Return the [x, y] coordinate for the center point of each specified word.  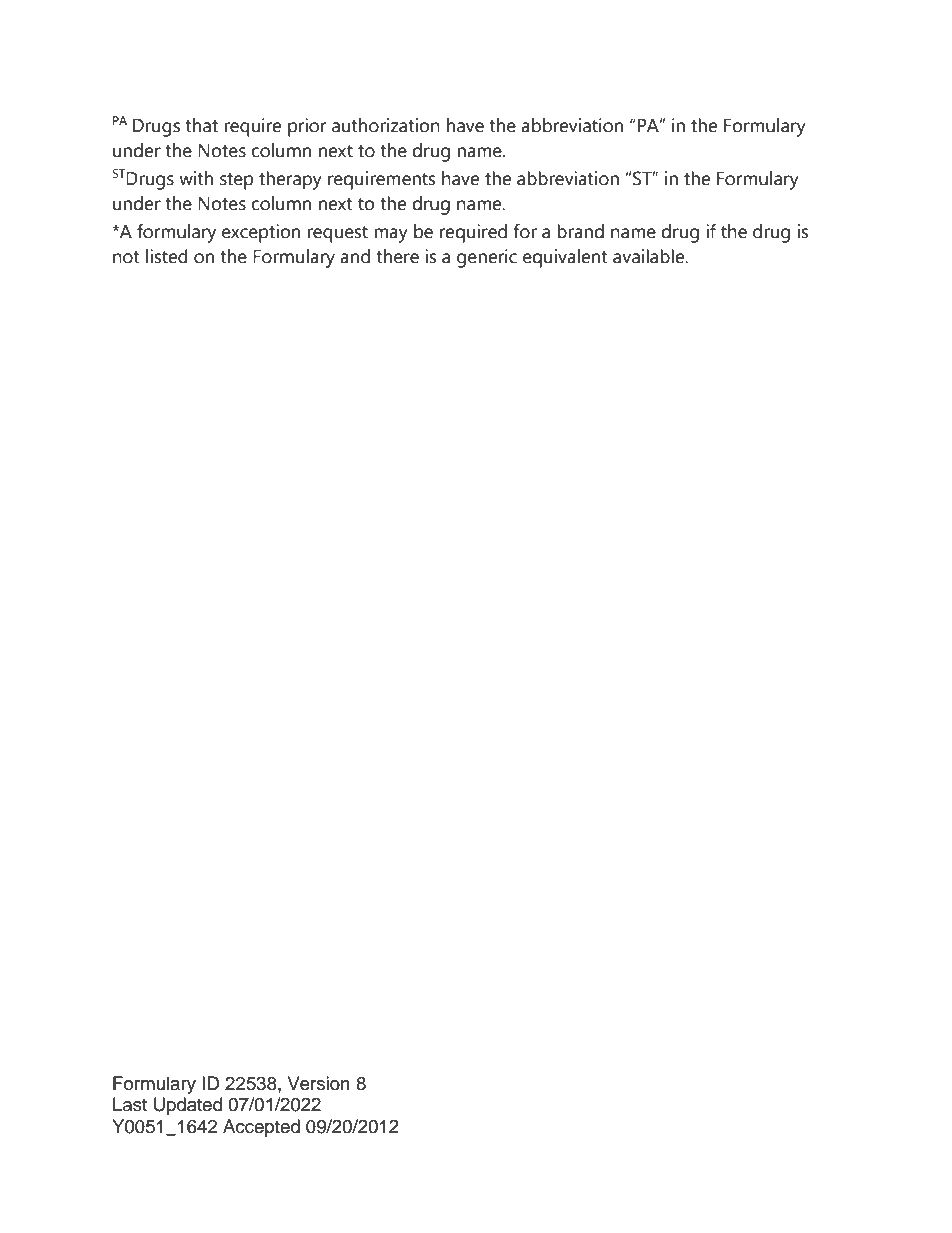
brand [580, 231]
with [196, 178]
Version [319, 1083]
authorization [386, 125]
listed [167, 256]
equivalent [565, 258]
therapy [290, 180]
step [236, 181]
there [397, 256]
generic [487, 258]
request [337, 234]
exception [261, 233]
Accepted [261, 1128]
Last [130, 1104]
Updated [188, 1106]
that [201, 125]
